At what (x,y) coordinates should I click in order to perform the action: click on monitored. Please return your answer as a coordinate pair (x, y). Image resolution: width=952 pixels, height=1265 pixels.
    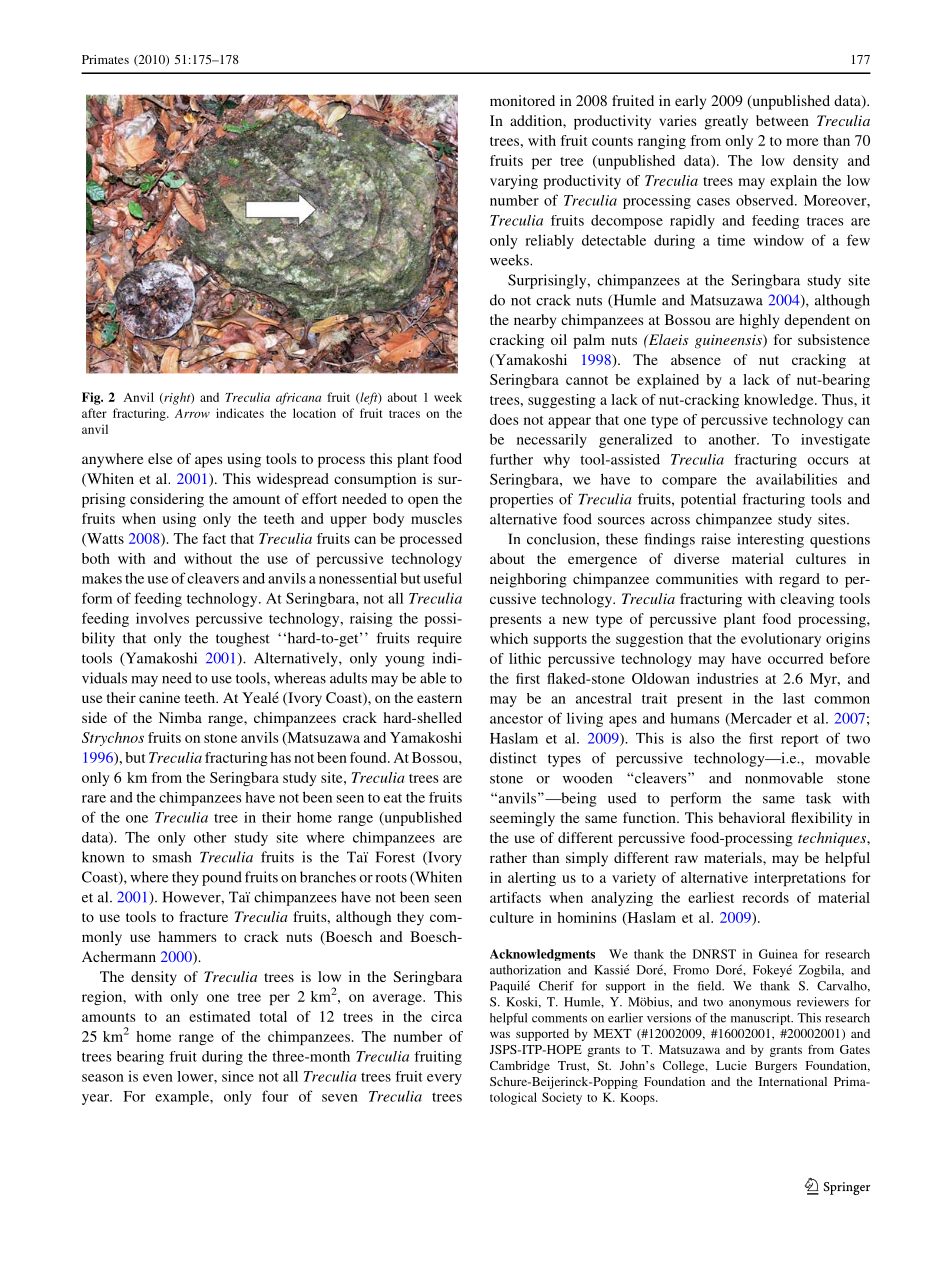
    Looking at the image, I should click on (522, 100).
